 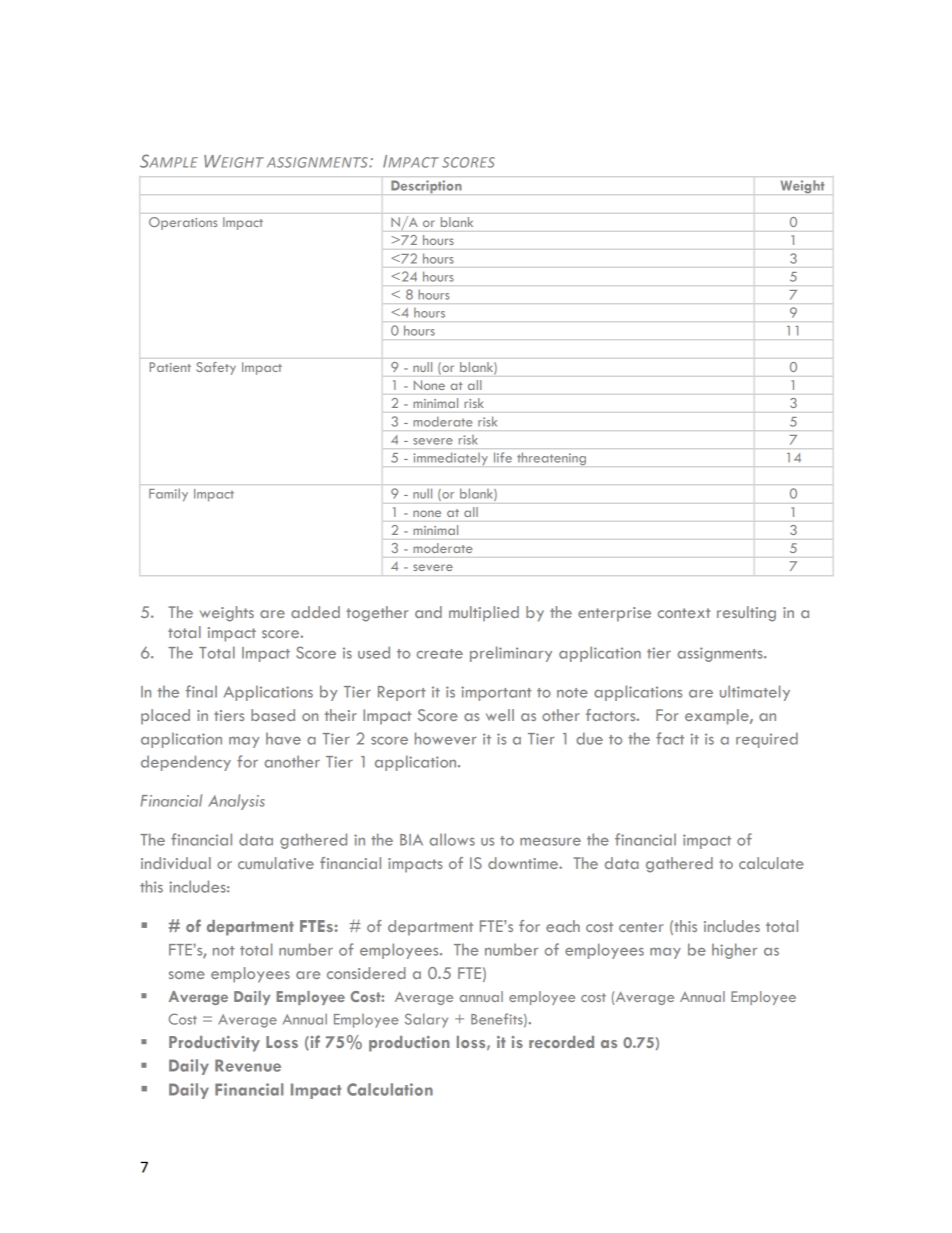 I want to click on context, so click(x=683, y=613).
